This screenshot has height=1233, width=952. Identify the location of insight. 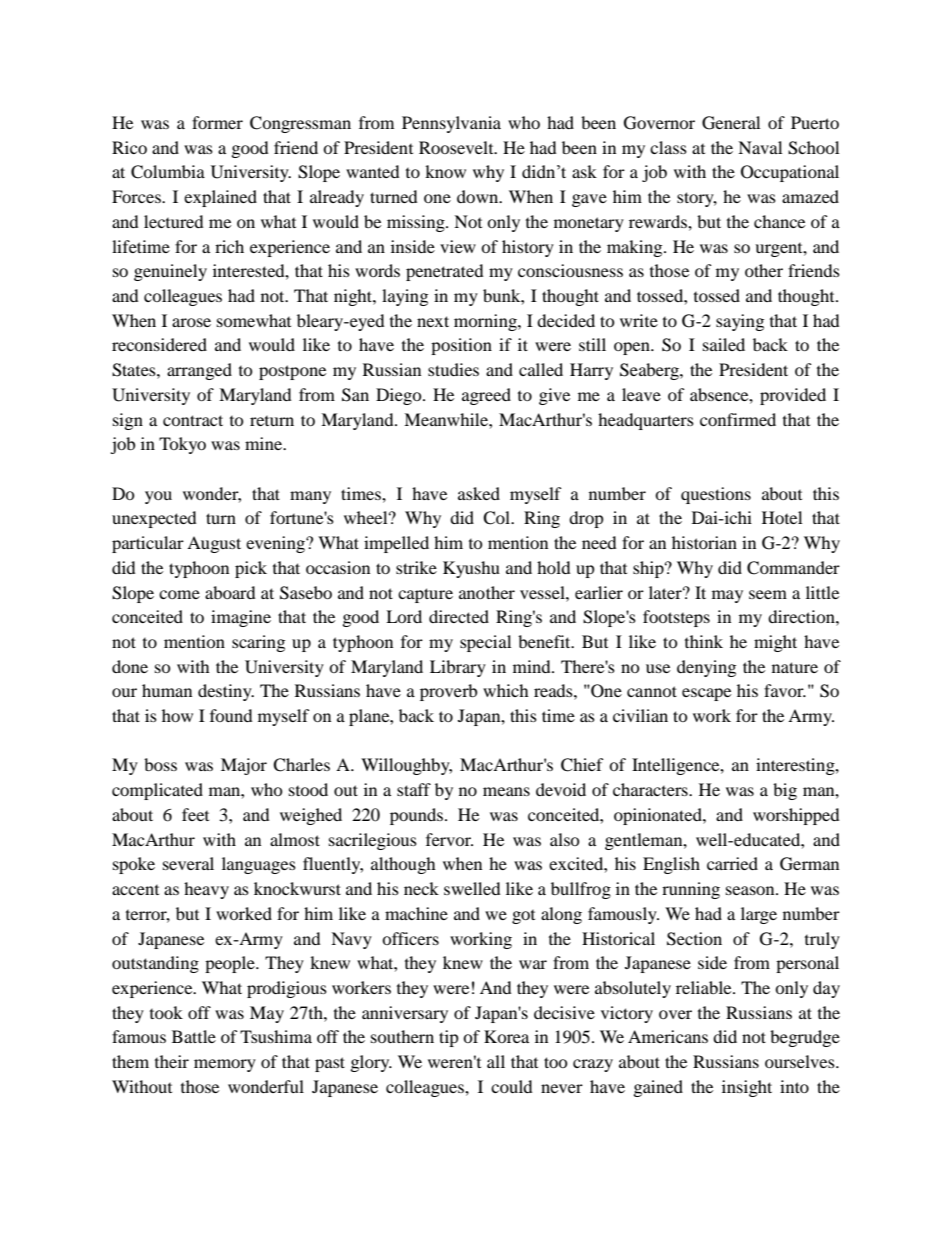
(747, 1088).
